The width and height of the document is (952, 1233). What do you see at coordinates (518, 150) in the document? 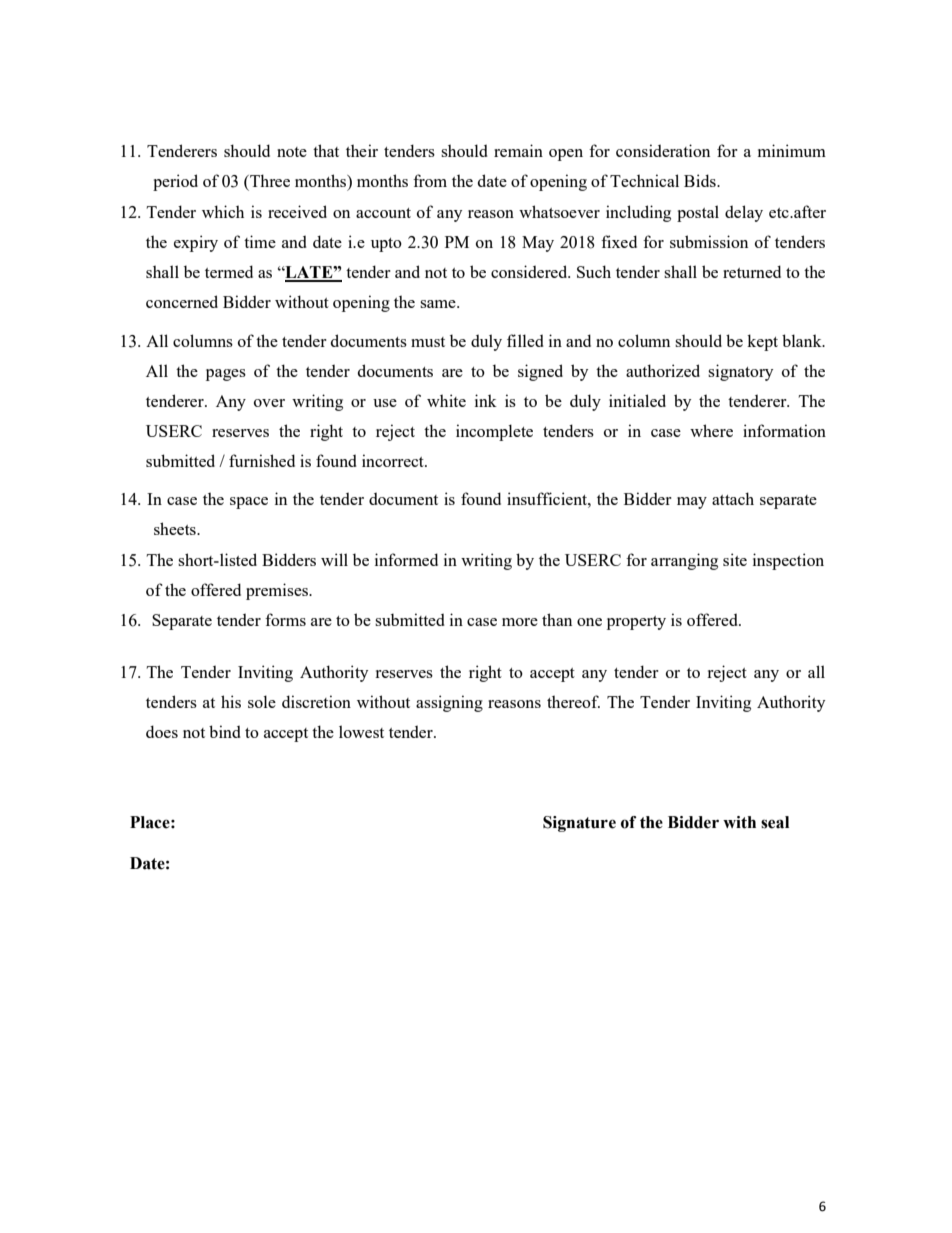
I see `remain` at bounding box center [518, 150].
